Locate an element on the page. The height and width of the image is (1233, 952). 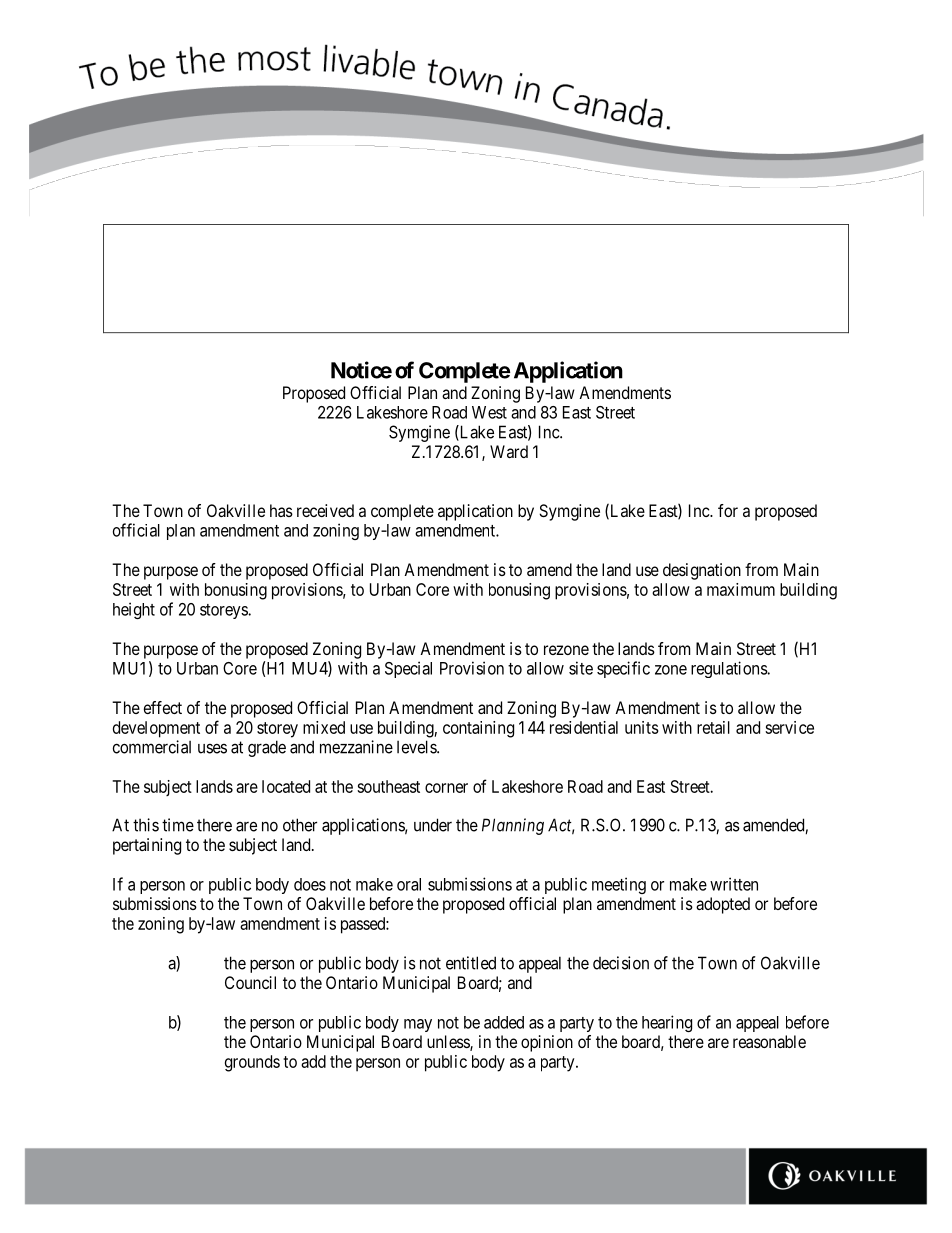
uses is located at coordinates (212, 749).
